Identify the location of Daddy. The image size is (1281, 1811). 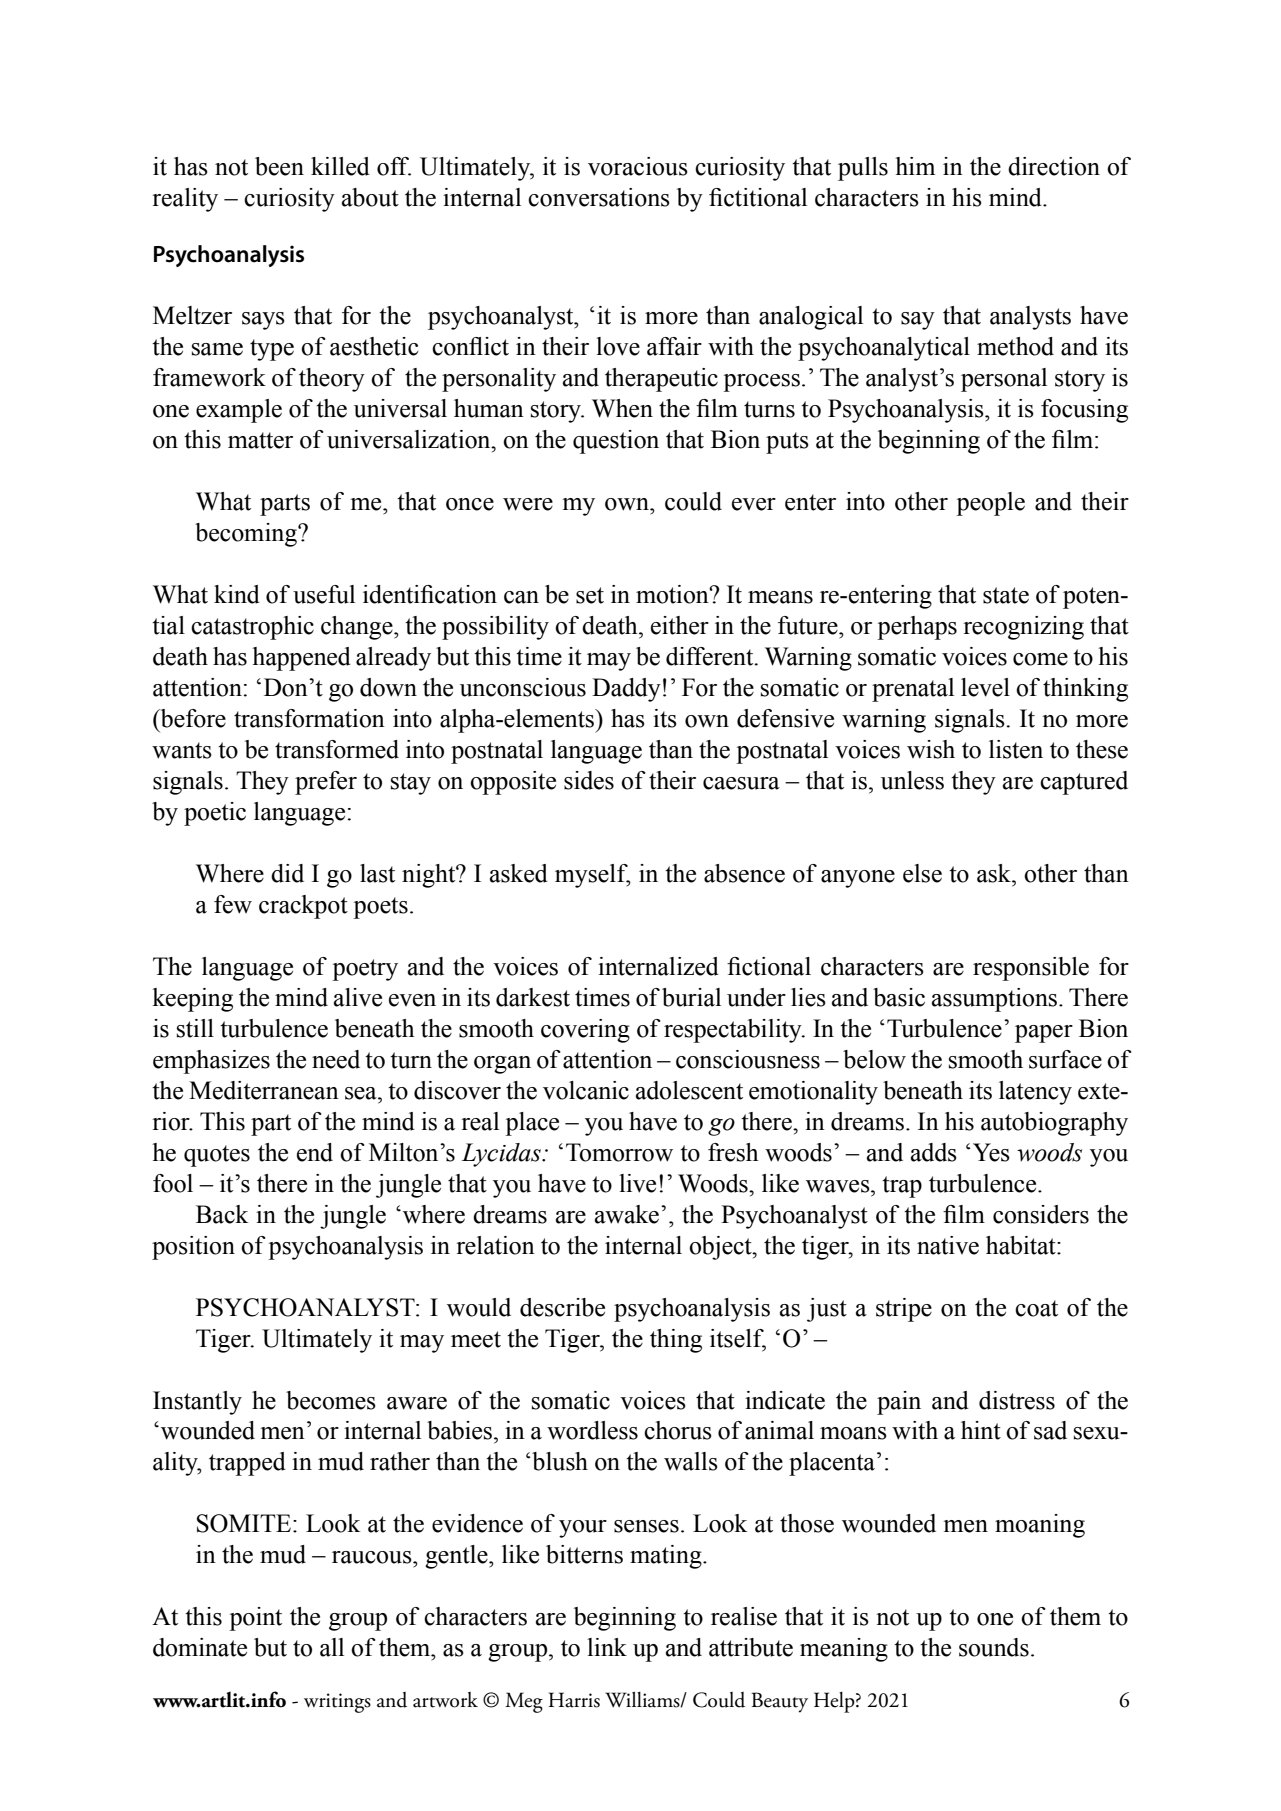
(626, 690).
